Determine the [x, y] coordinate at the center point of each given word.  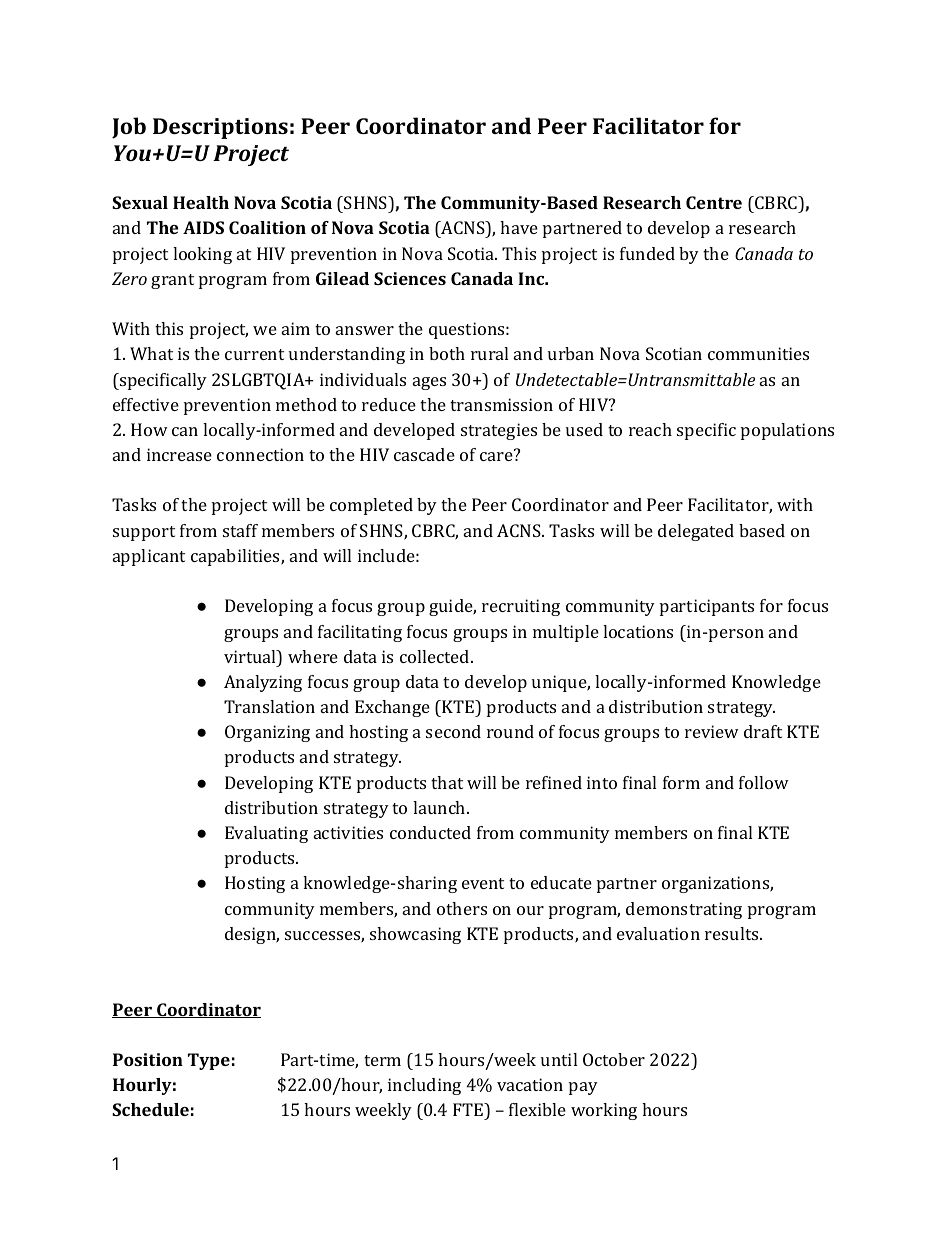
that [447, 782]
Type [209, 1061]
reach [650, 429]
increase [179, 454]
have [519, 227]
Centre [714, 202]
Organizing [267, 733]
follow [764, 782]
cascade [424, 454]
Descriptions [220, 128]
